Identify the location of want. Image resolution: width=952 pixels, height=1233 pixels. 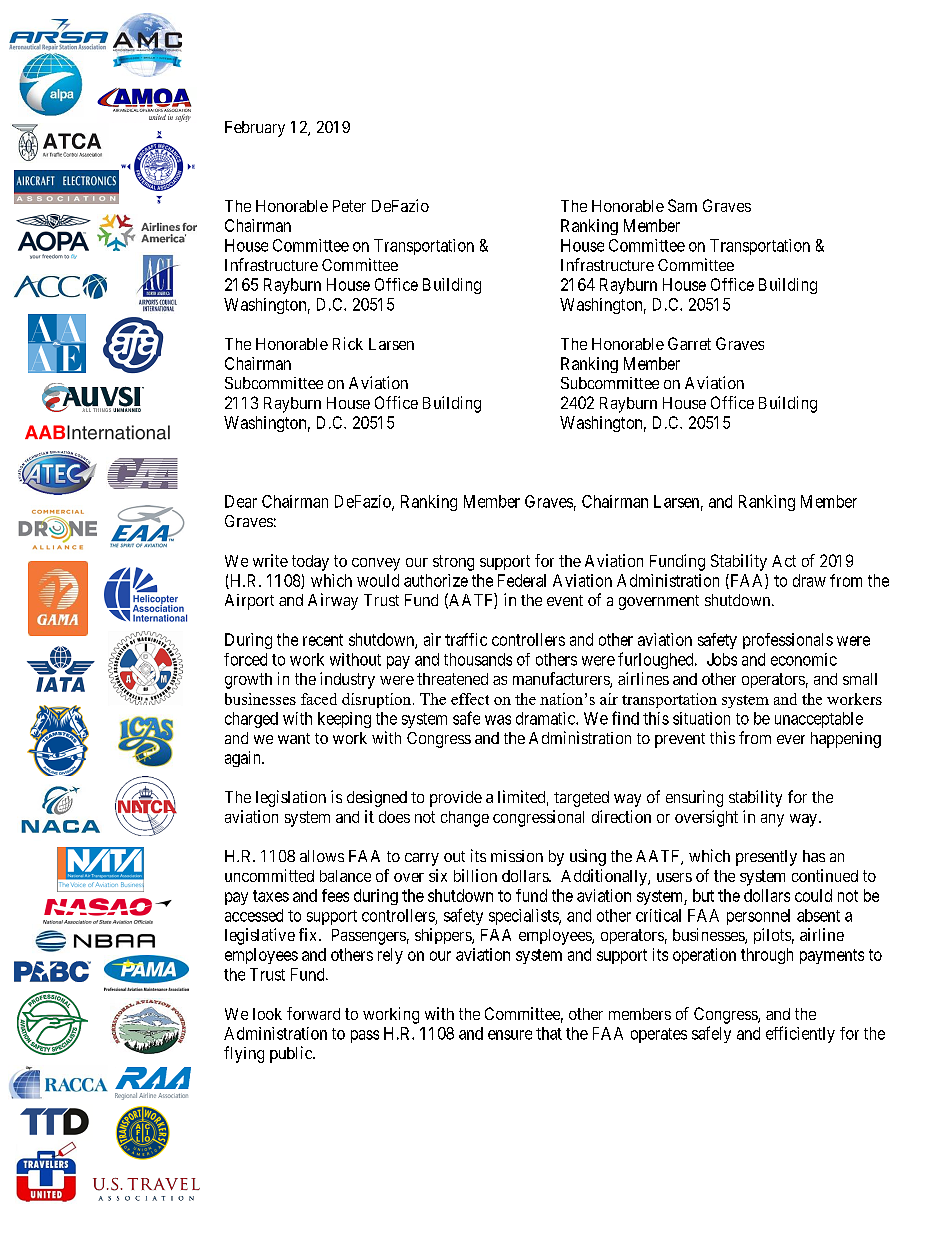
(294, 738).
